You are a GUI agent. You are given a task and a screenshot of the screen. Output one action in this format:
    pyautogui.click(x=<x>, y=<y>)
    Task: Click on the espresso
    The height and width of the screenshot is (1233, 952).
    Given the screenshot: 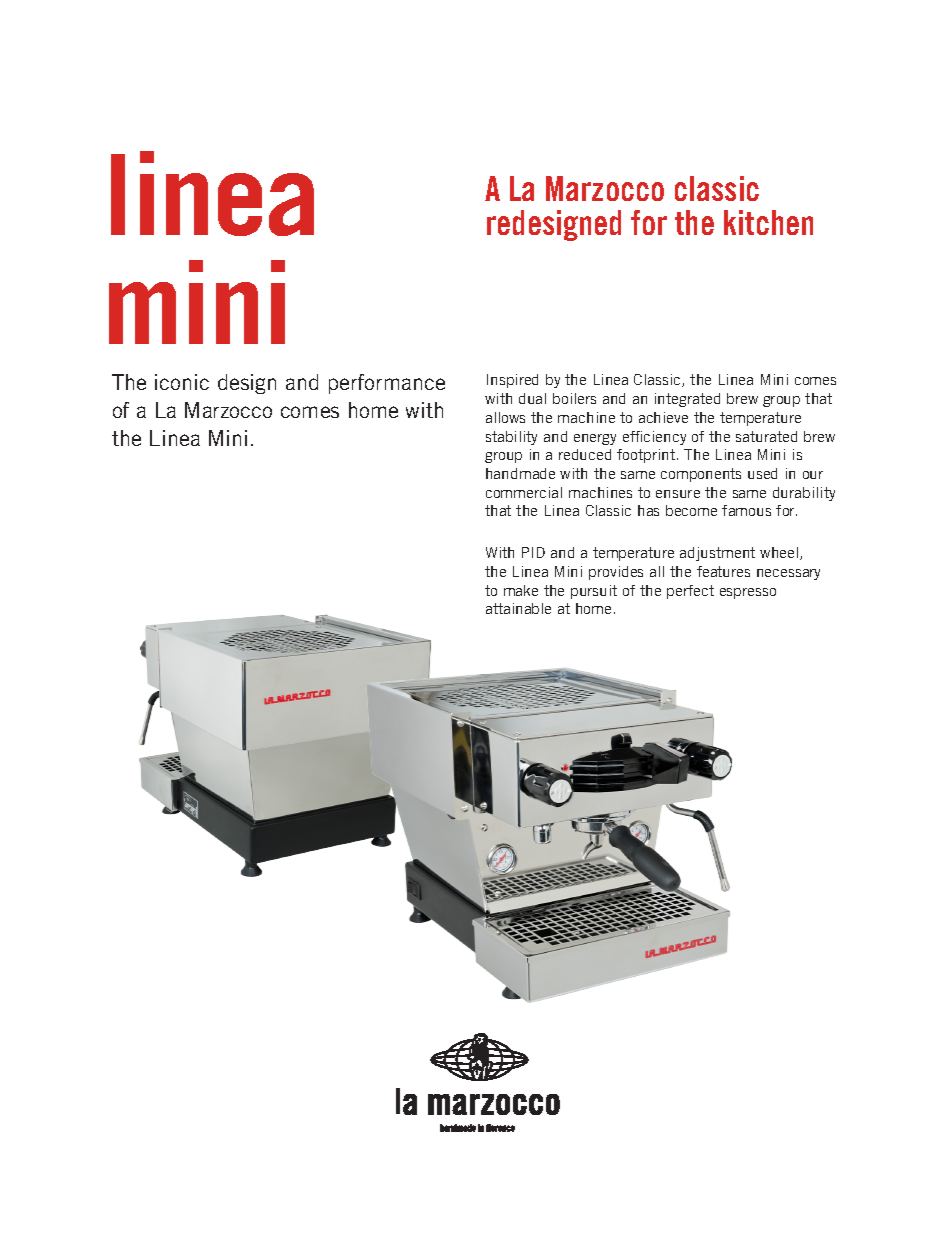 What is the action you would take?
    pyautogui.click(x=748, y=593)
